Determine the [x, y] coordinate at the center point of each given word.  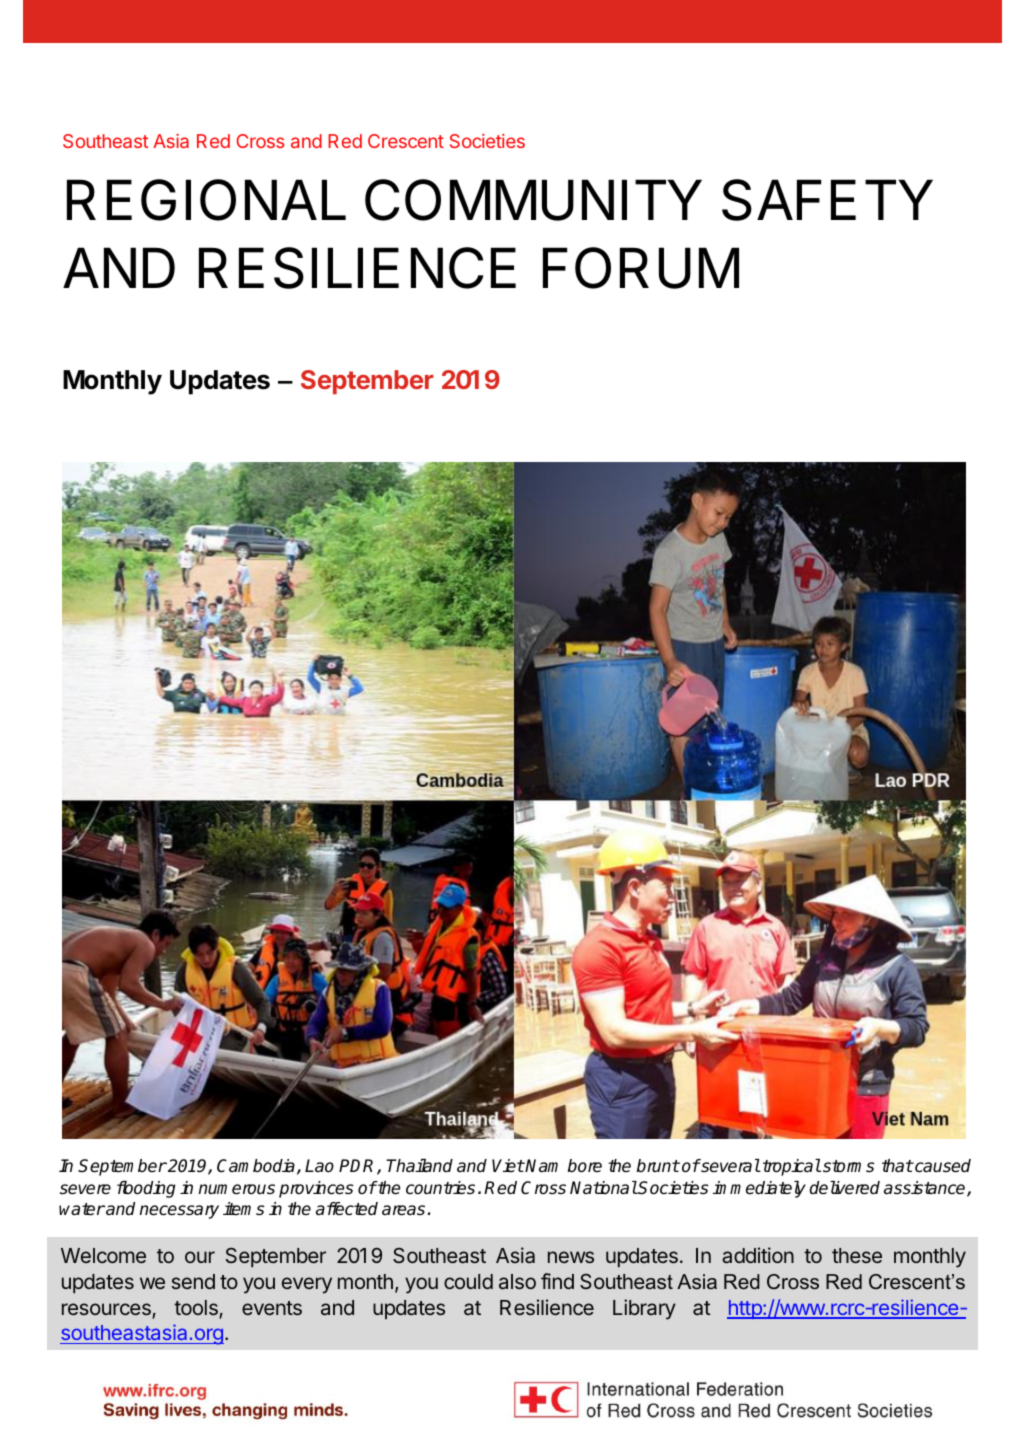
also [517, 1281]
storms [848, 1166]
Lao [319, 1166]
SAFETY [827, 200]
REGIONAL [206, 200]
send [193, 1281]
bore [585, 1166]
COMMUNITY [533, 200]
